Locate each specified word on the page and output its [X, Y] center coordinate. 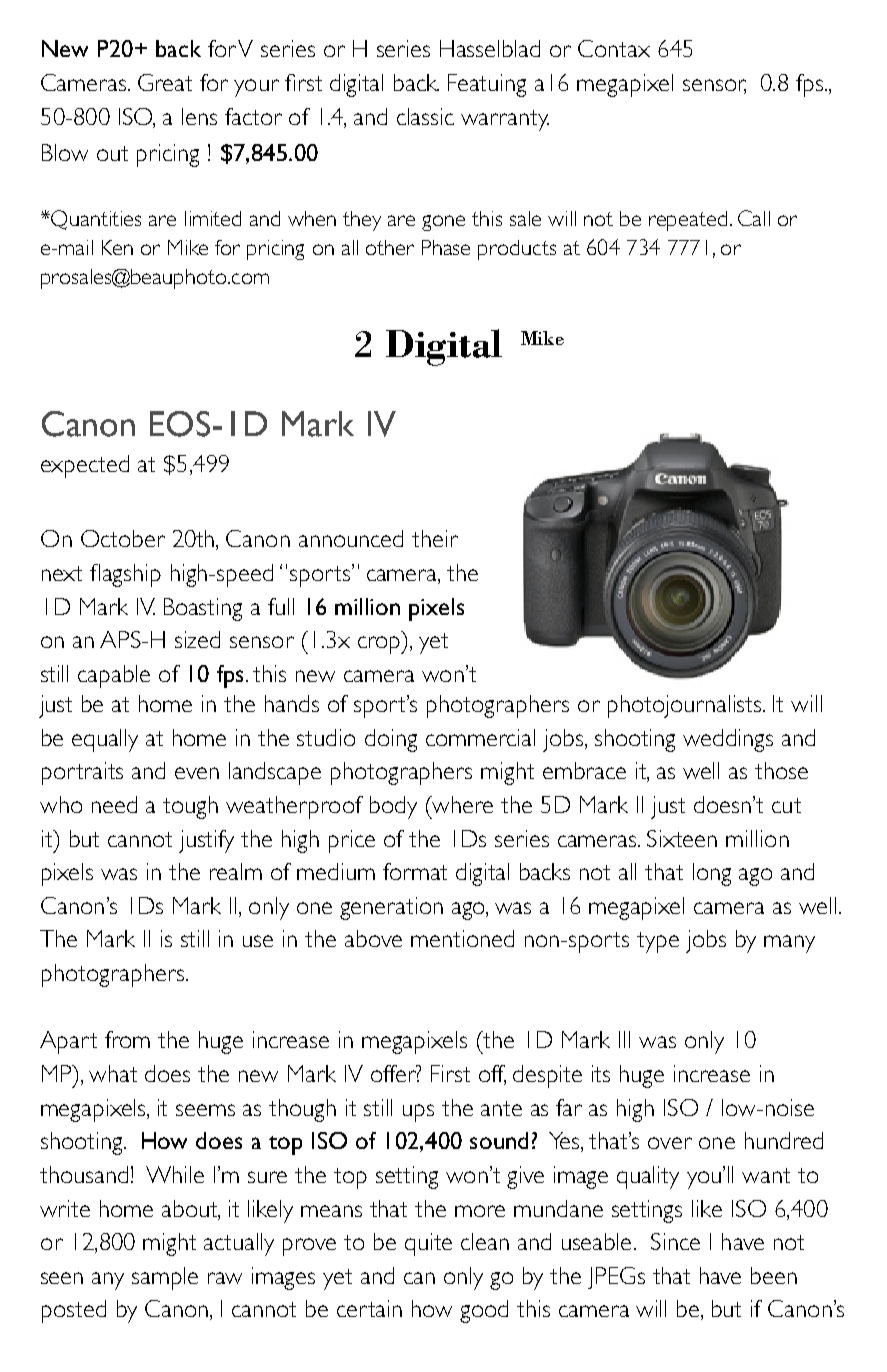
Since [675, 1241]
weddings [728, 740]
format [415, 871]
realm [236, 871]
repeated [688, 221]
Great [165, 82]
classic [425, 116]
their [435, 538]
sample [165, 1278]
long [712, 874]
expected [85, 466]
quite [428, 1244]
